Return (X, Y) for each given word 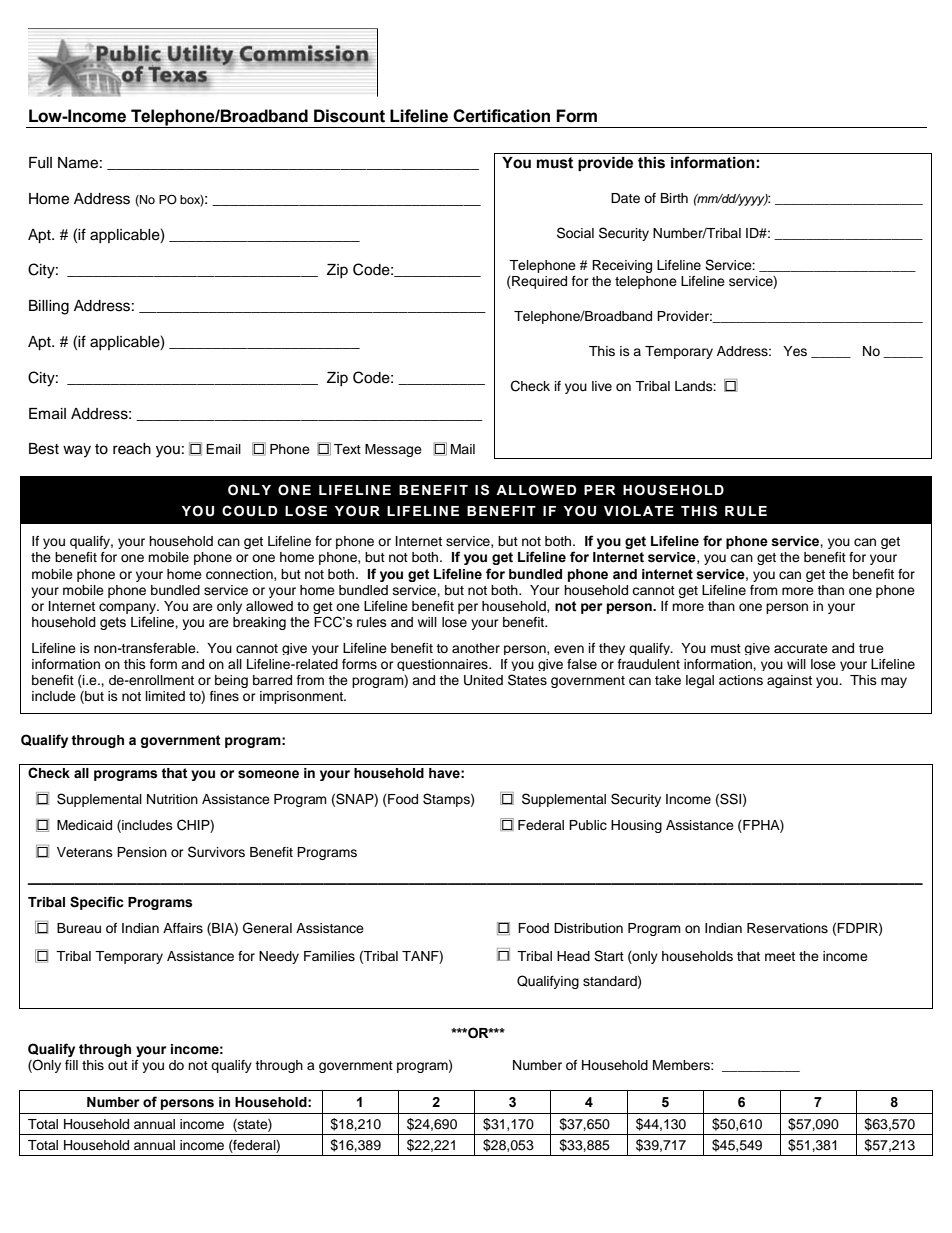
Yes (795, 351)
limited (165, 696)
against (789, 681)
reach (132, 449)
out (118, 1065)
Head (573, 956)
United (483, 680)
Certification (501, 116)
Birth (674, 198)
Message (393, 450)
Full (40, 163)
